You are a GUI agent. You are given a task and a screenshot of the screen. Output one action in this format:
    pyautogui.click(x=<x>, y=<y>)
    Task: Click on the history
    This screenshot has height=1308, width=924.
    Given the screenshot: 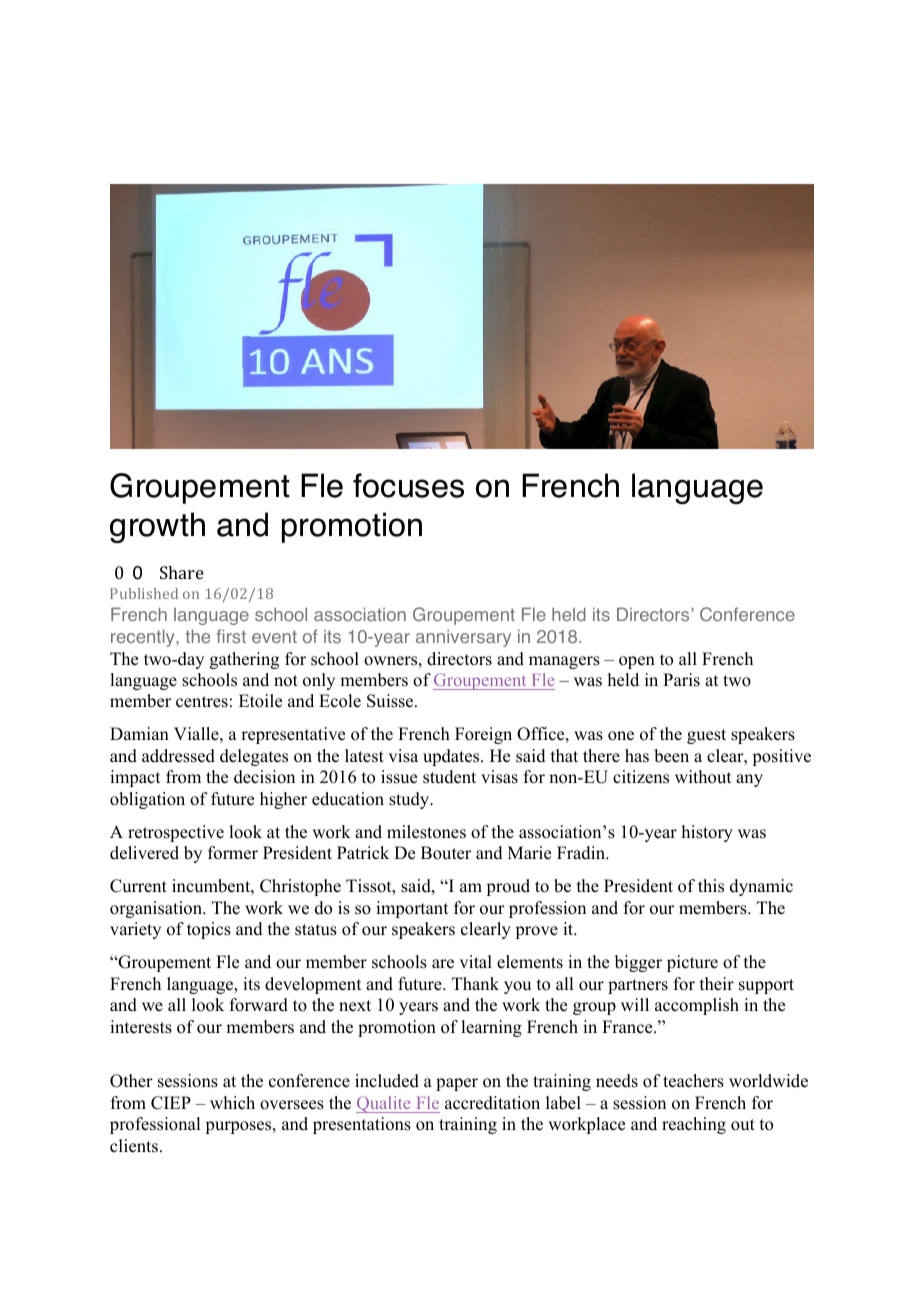 What is the action you would take?
    pyautogui.click(x=707, y=833)
